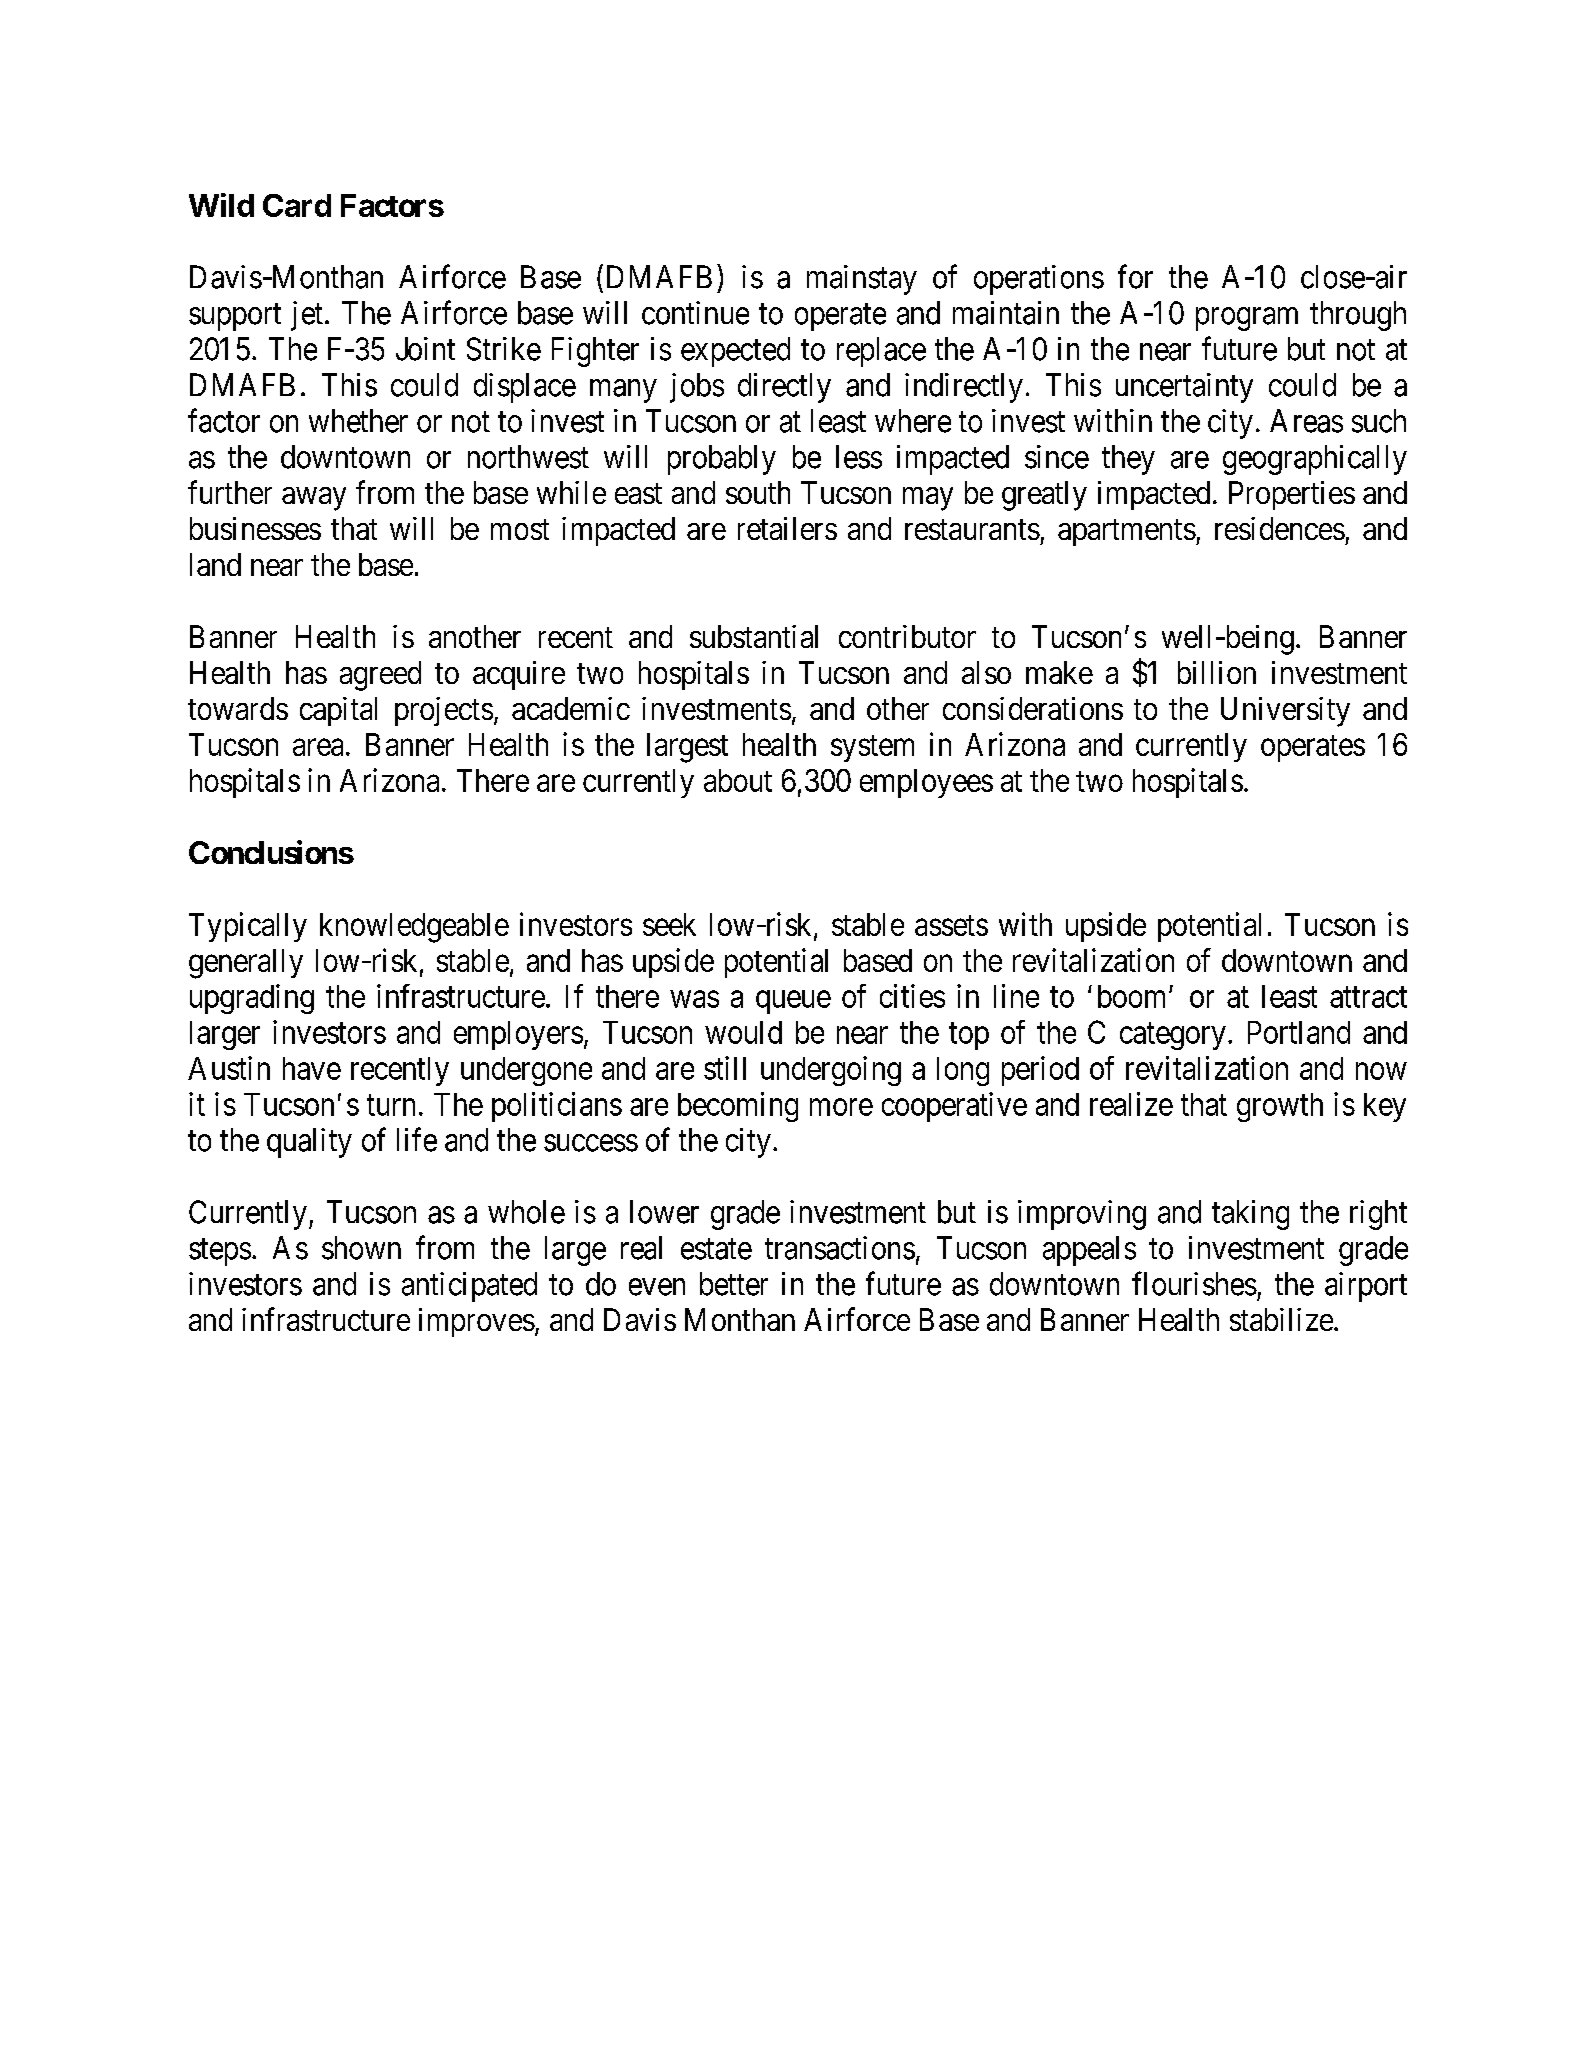 The image size is (1595, 2064). I want to click on capital, so click(338, 711).
